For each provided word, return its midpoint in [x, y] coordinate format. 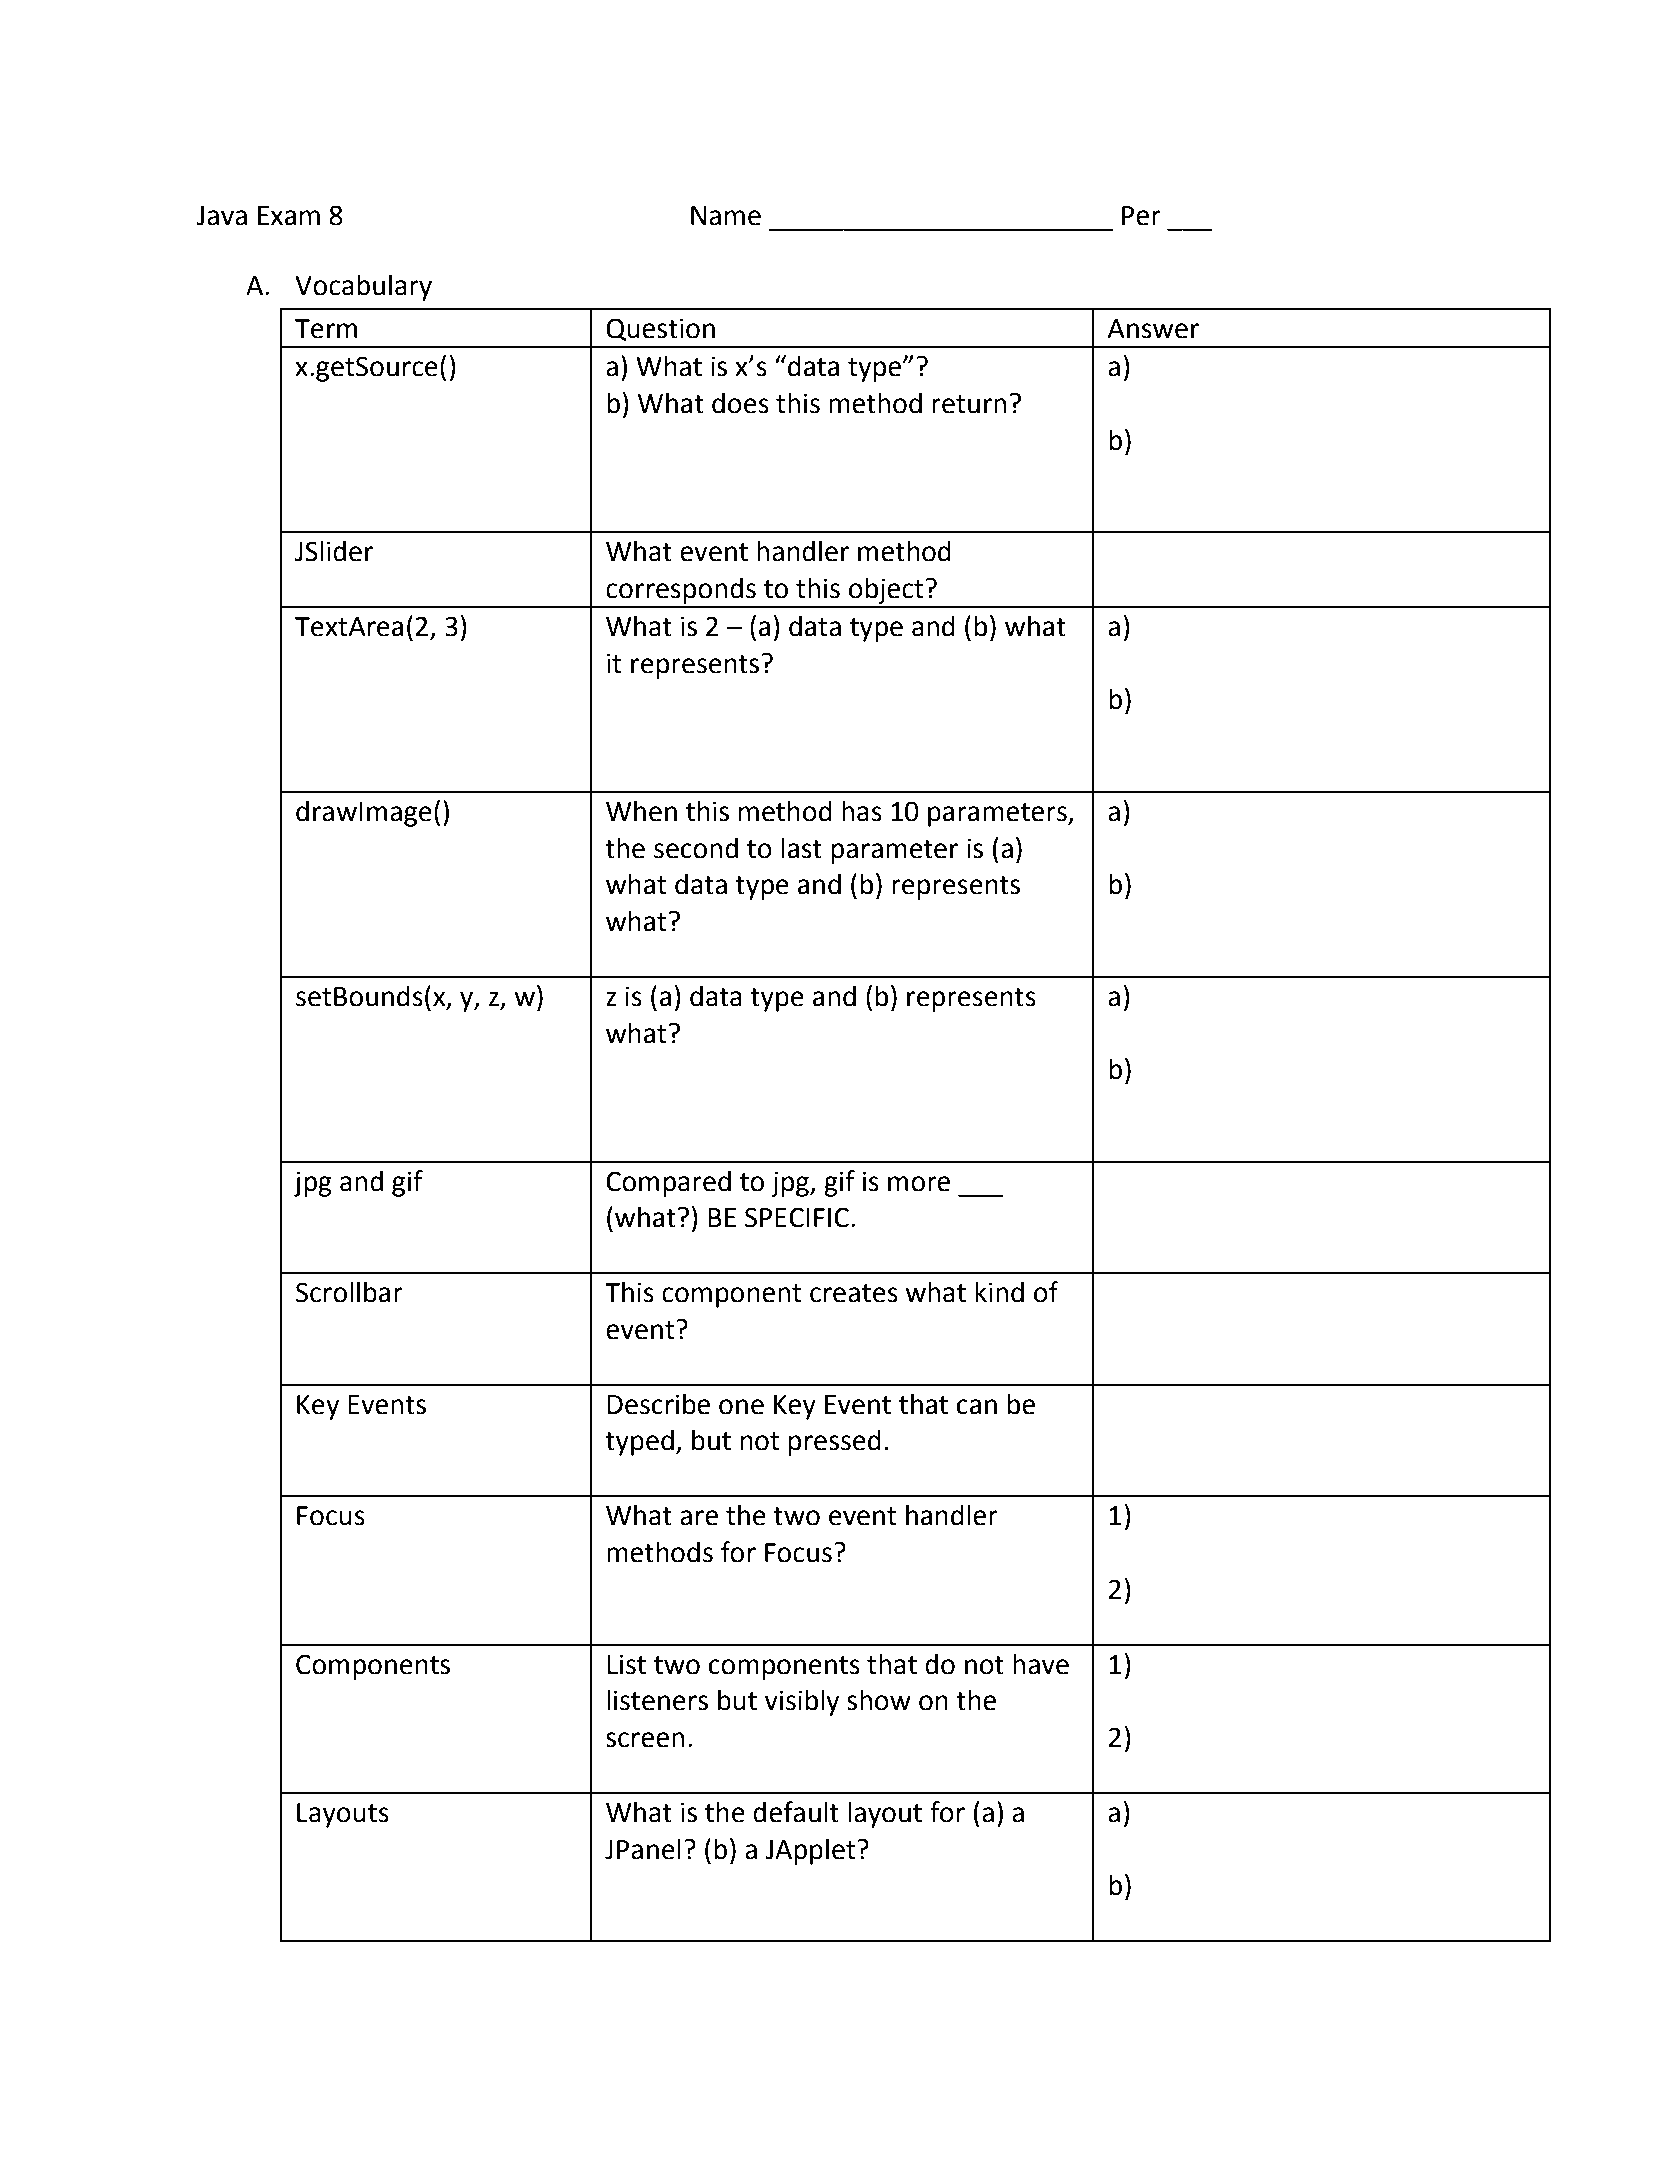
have [1041, 1664]
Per [1141, 216]
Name [726, 216]
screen [645, 1740]
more [919, 1184]
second [696, 848]
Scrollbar [349, 1292]
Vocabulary [363, 287]
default [796, 1812]
